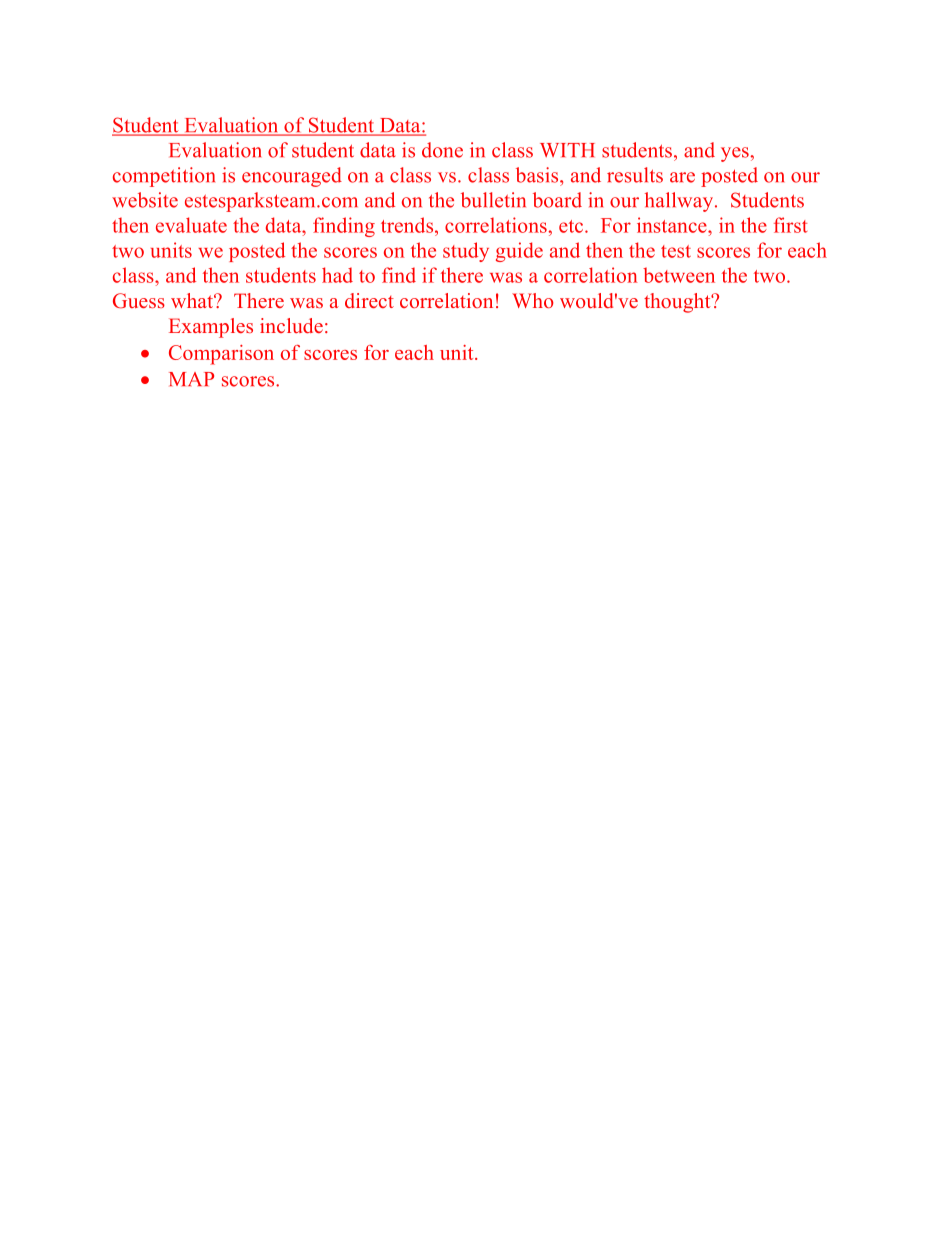 Image resolution: width=952 pixels, height=1233 pixels. Describe the element at coordinates (191, 225) in the page. I see `evaluate` at that location.
